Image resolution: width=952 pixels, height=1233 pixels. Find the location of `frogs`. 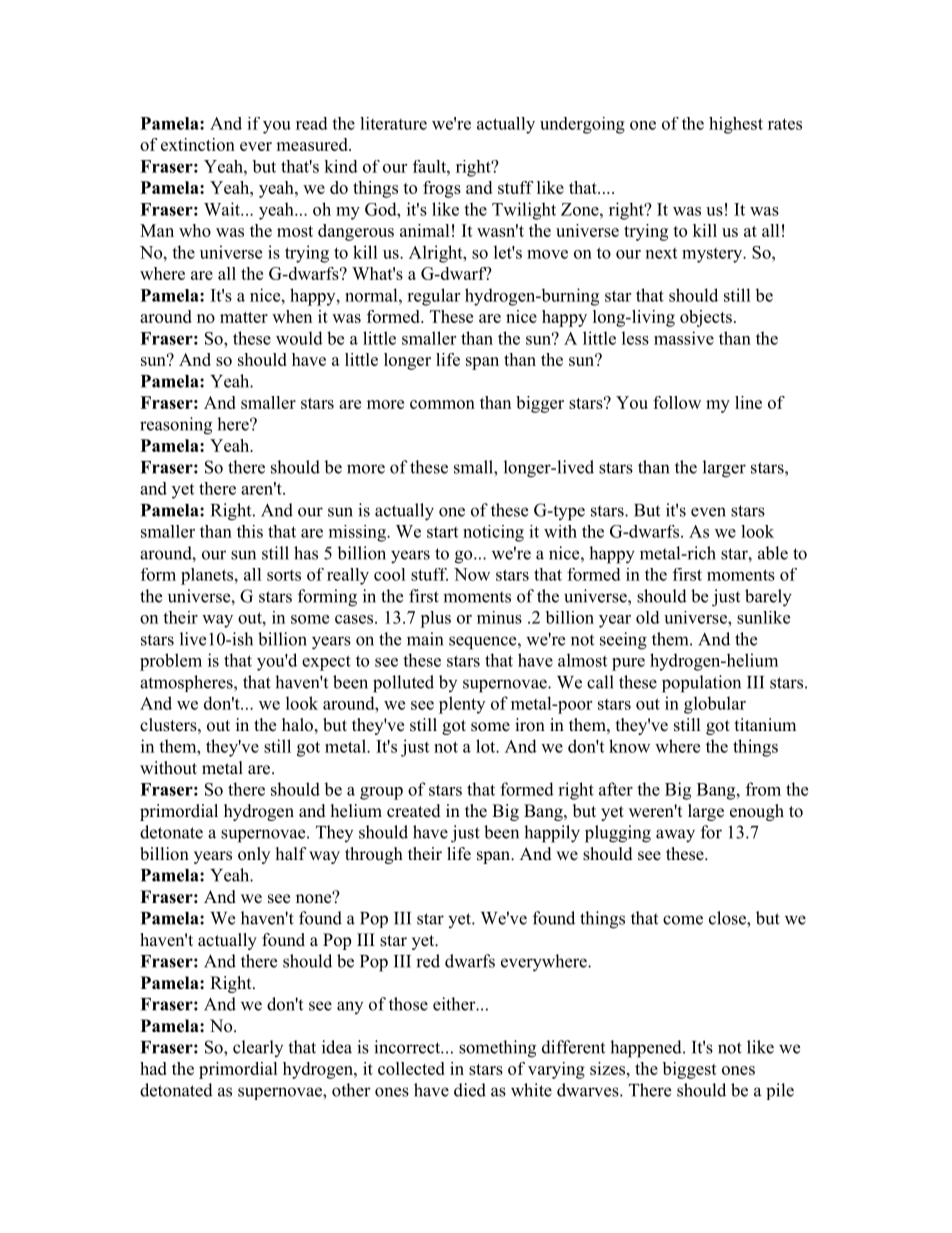

frogs is located at coordinates (442, 189).
